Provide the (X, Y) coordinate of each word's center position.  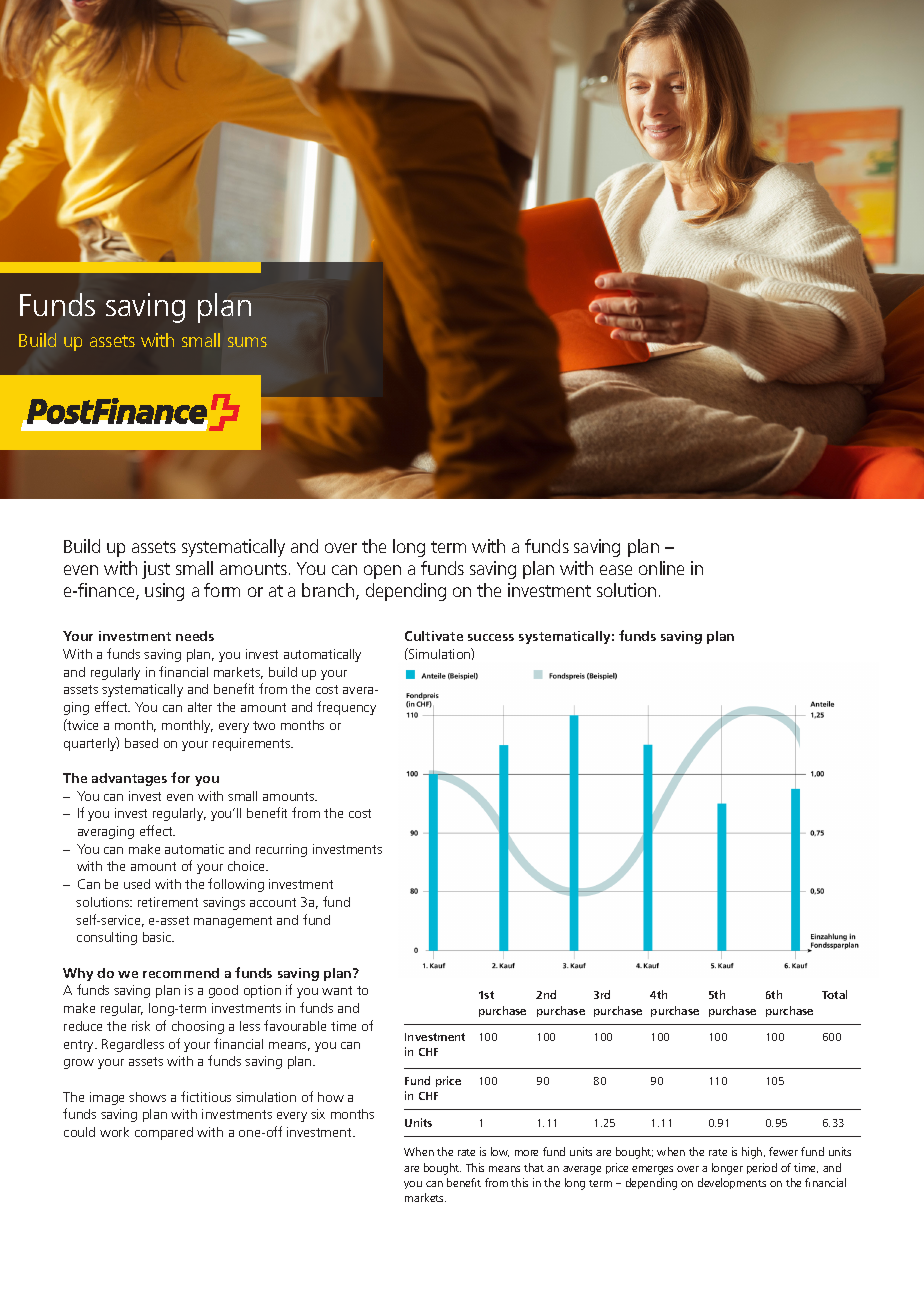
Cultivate (434, 636)
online (661, 568)
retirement (168, 902)
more (526, 1153)
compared (164, 1133)
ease (616, 570)
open (382, 572)
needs (195, 636)
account (273, 902)
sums (247, 342)
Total (834, 994)
